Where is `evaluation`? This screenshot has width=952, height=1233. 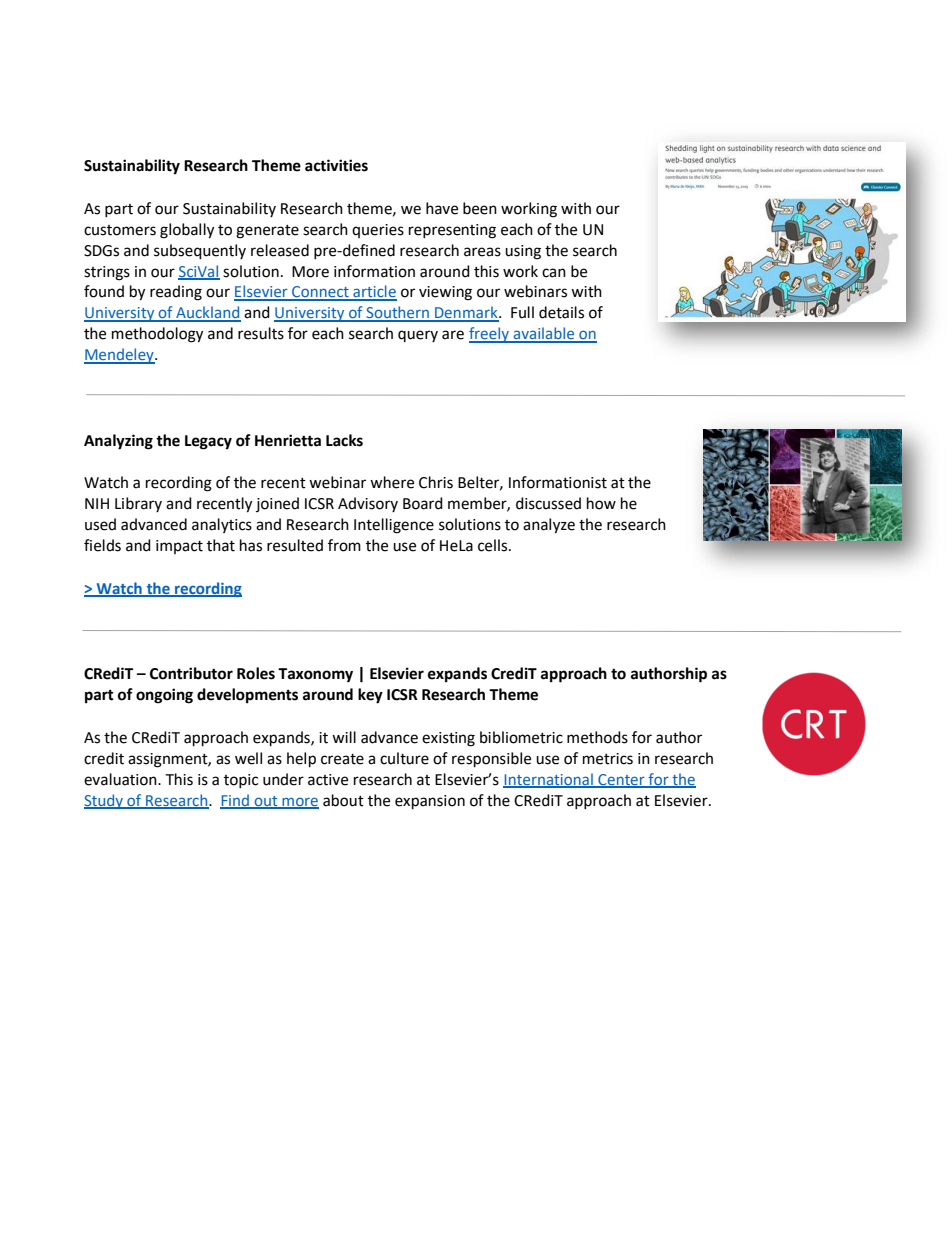 evaluation is located at coordinates (121, 779).
